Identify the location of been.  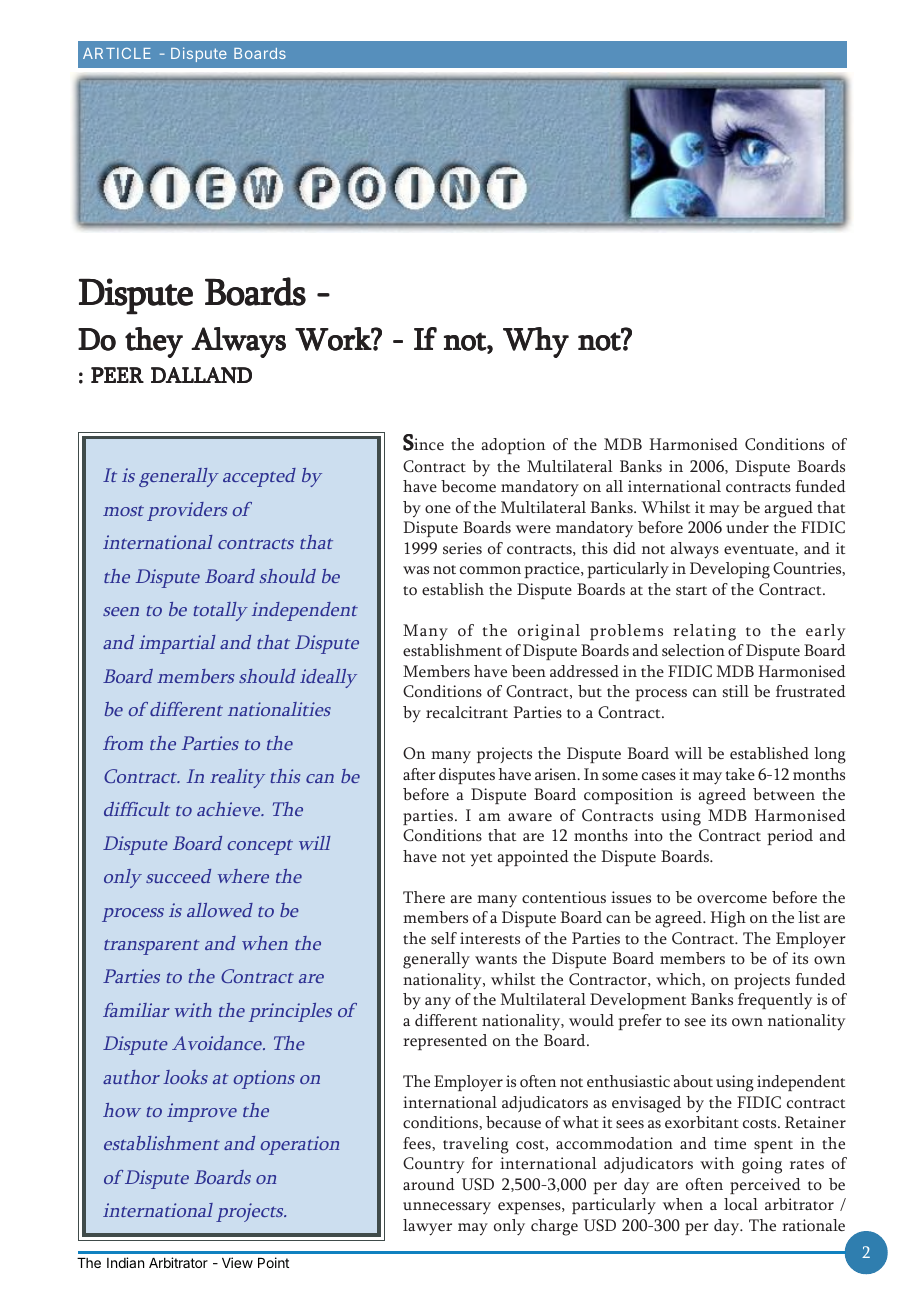
(529, 671).
